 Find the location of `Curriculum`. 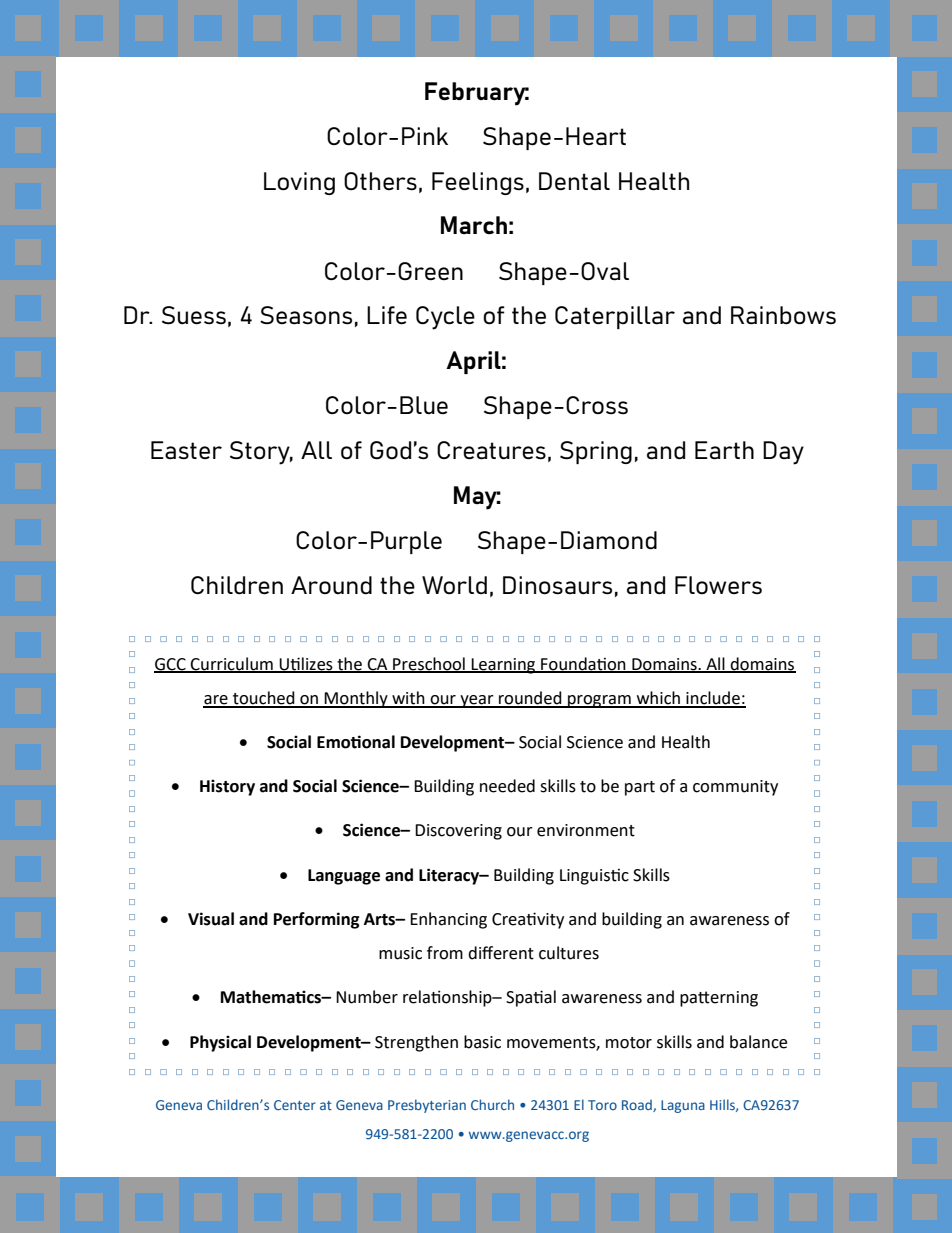

Curriculum is located at coordinates (232, 664).
